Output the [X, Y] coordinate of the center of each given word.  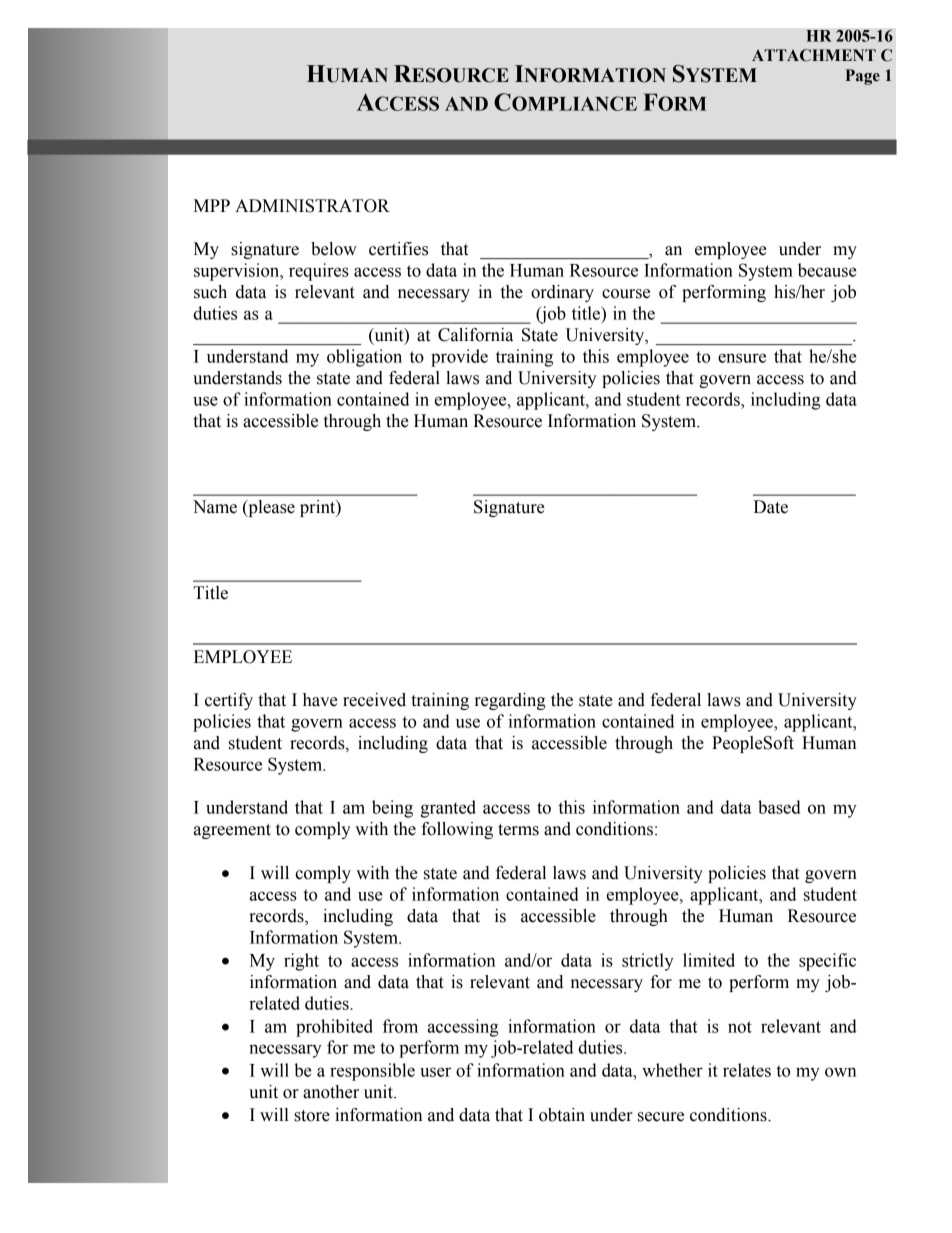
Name [215, 507]
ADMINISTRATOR [312, 206]
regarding [510, 701]
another [331, 1092]
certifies [398, 249]
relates [747, 1070]
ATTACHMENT [814, 55]
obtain [562, 1115]
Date [771, 507]
